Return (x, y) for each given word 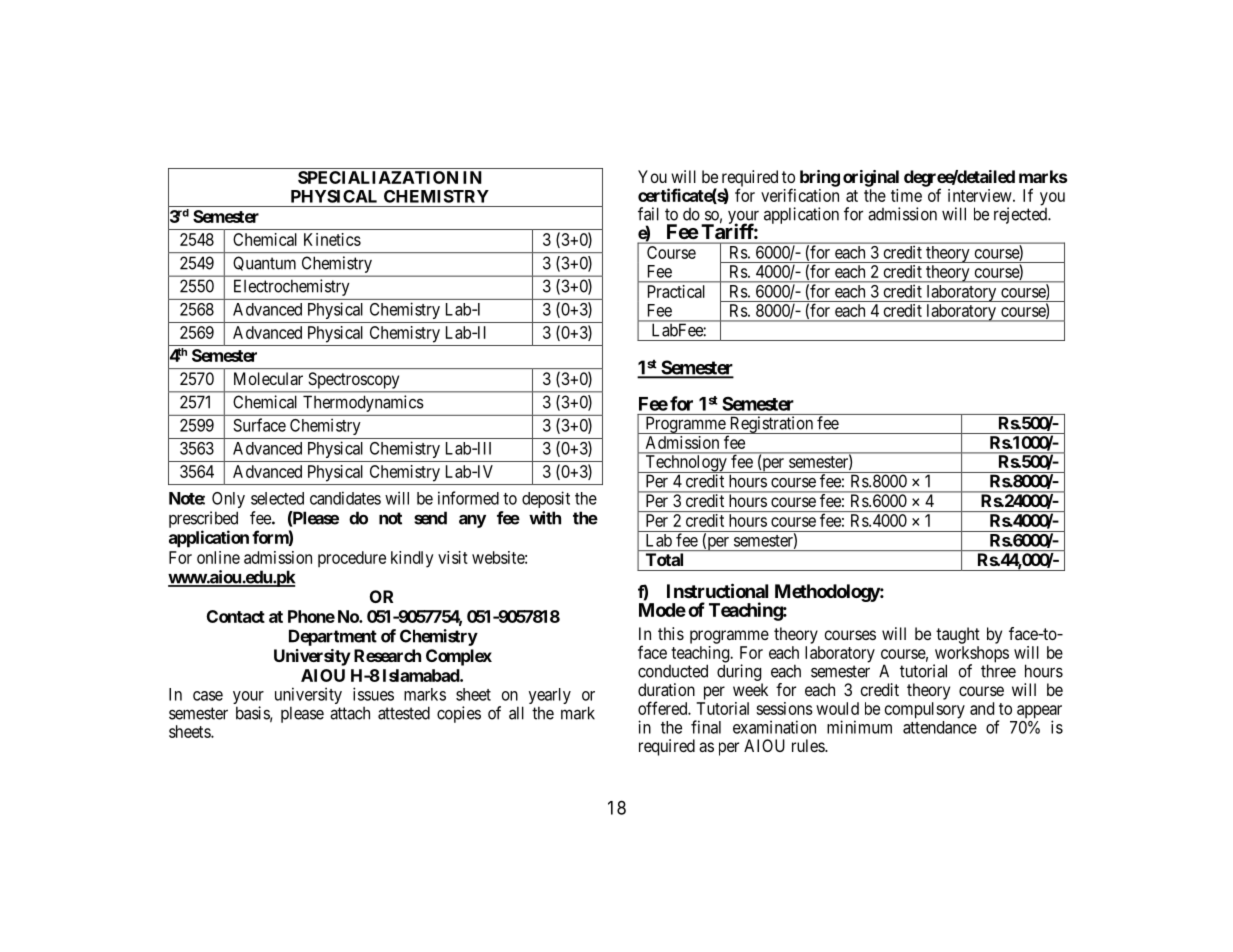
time (906, 195)
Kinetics (332, 239)
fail (648, 214)
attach (350, 713)
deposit (546, 499)
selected (277, 498)
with (545, 518)
